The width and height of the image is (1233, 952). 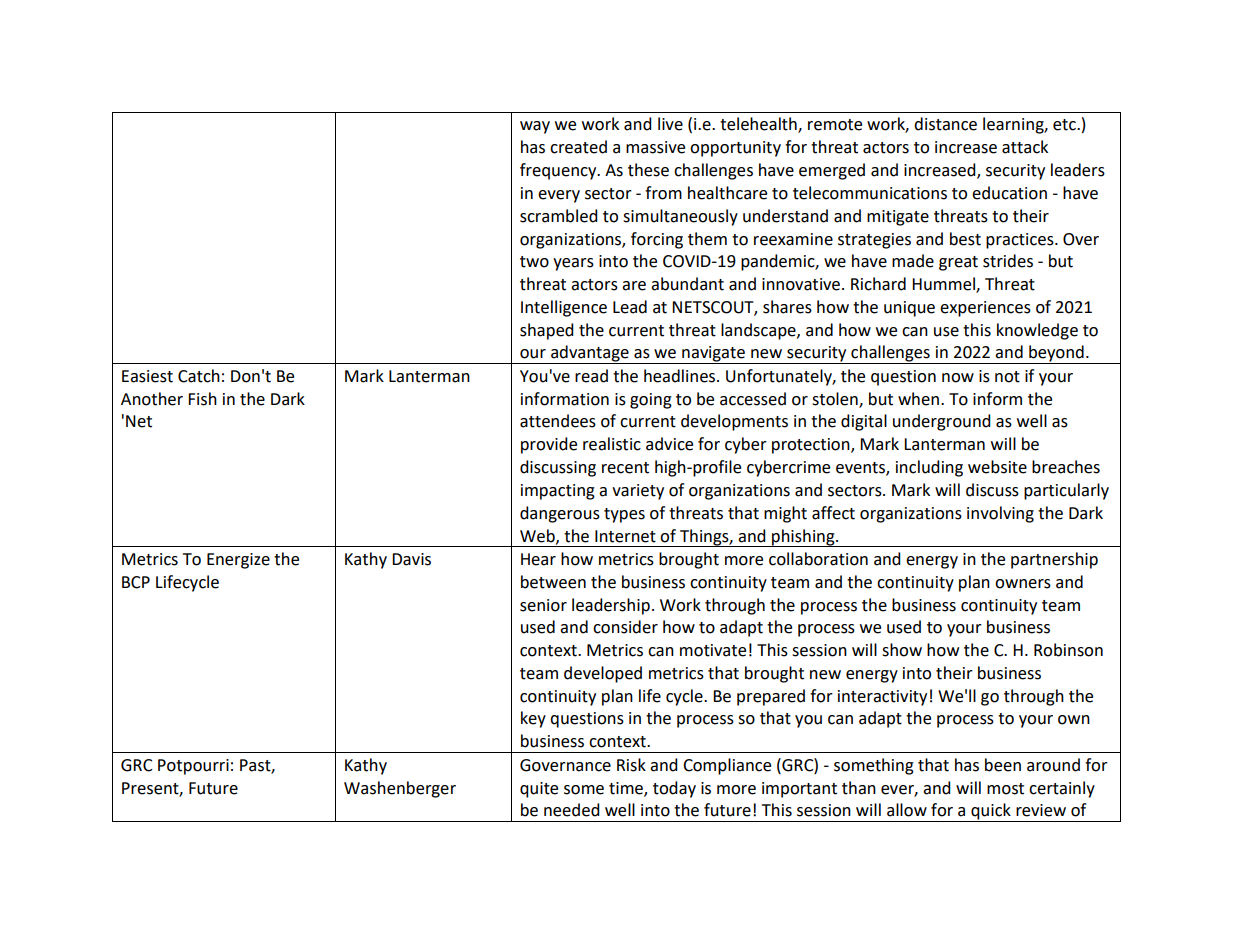 I want to click on consider, so click(x=625, y=627).
